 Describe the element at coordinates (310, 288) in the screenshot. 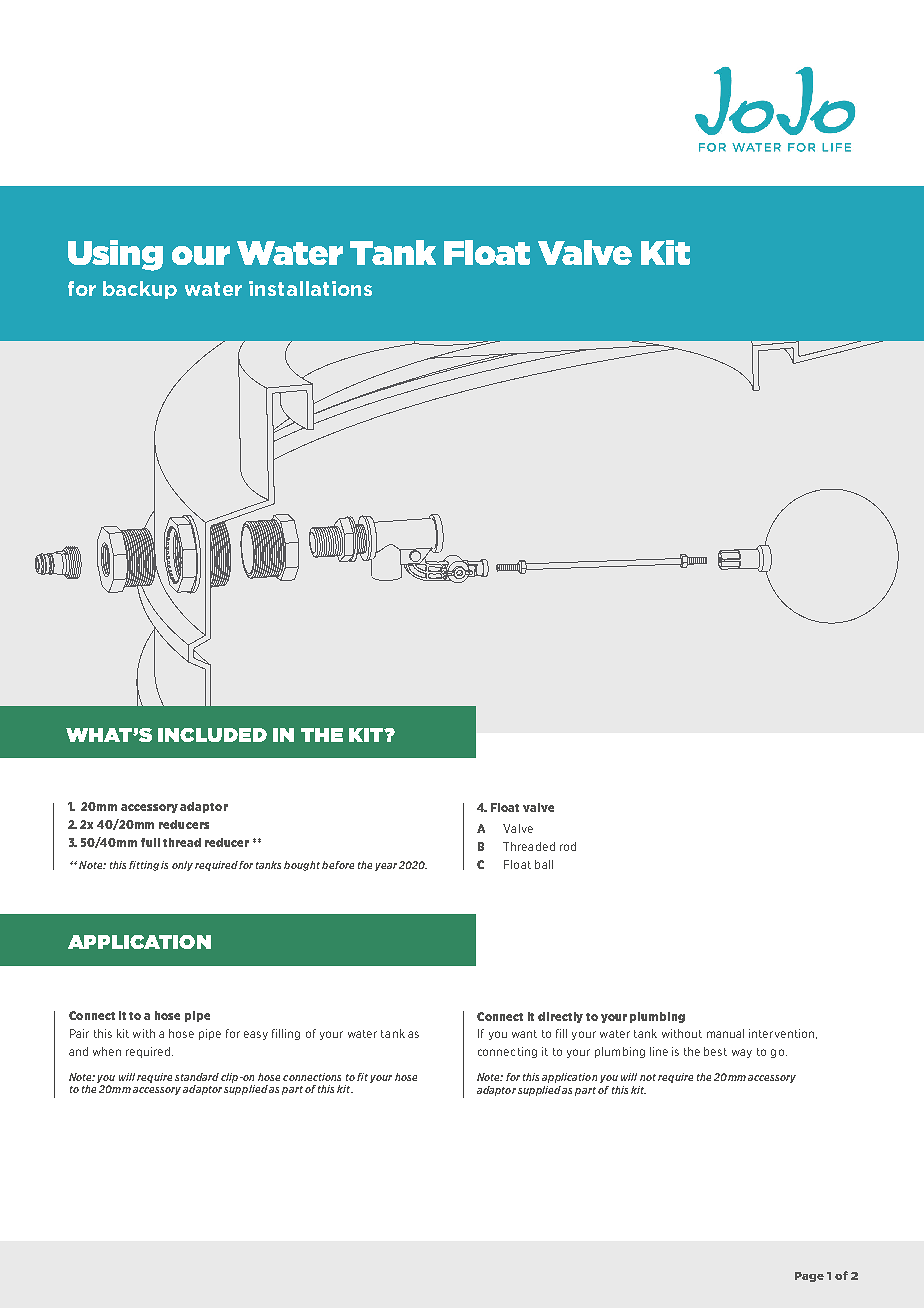

I see `installations` at that location.
